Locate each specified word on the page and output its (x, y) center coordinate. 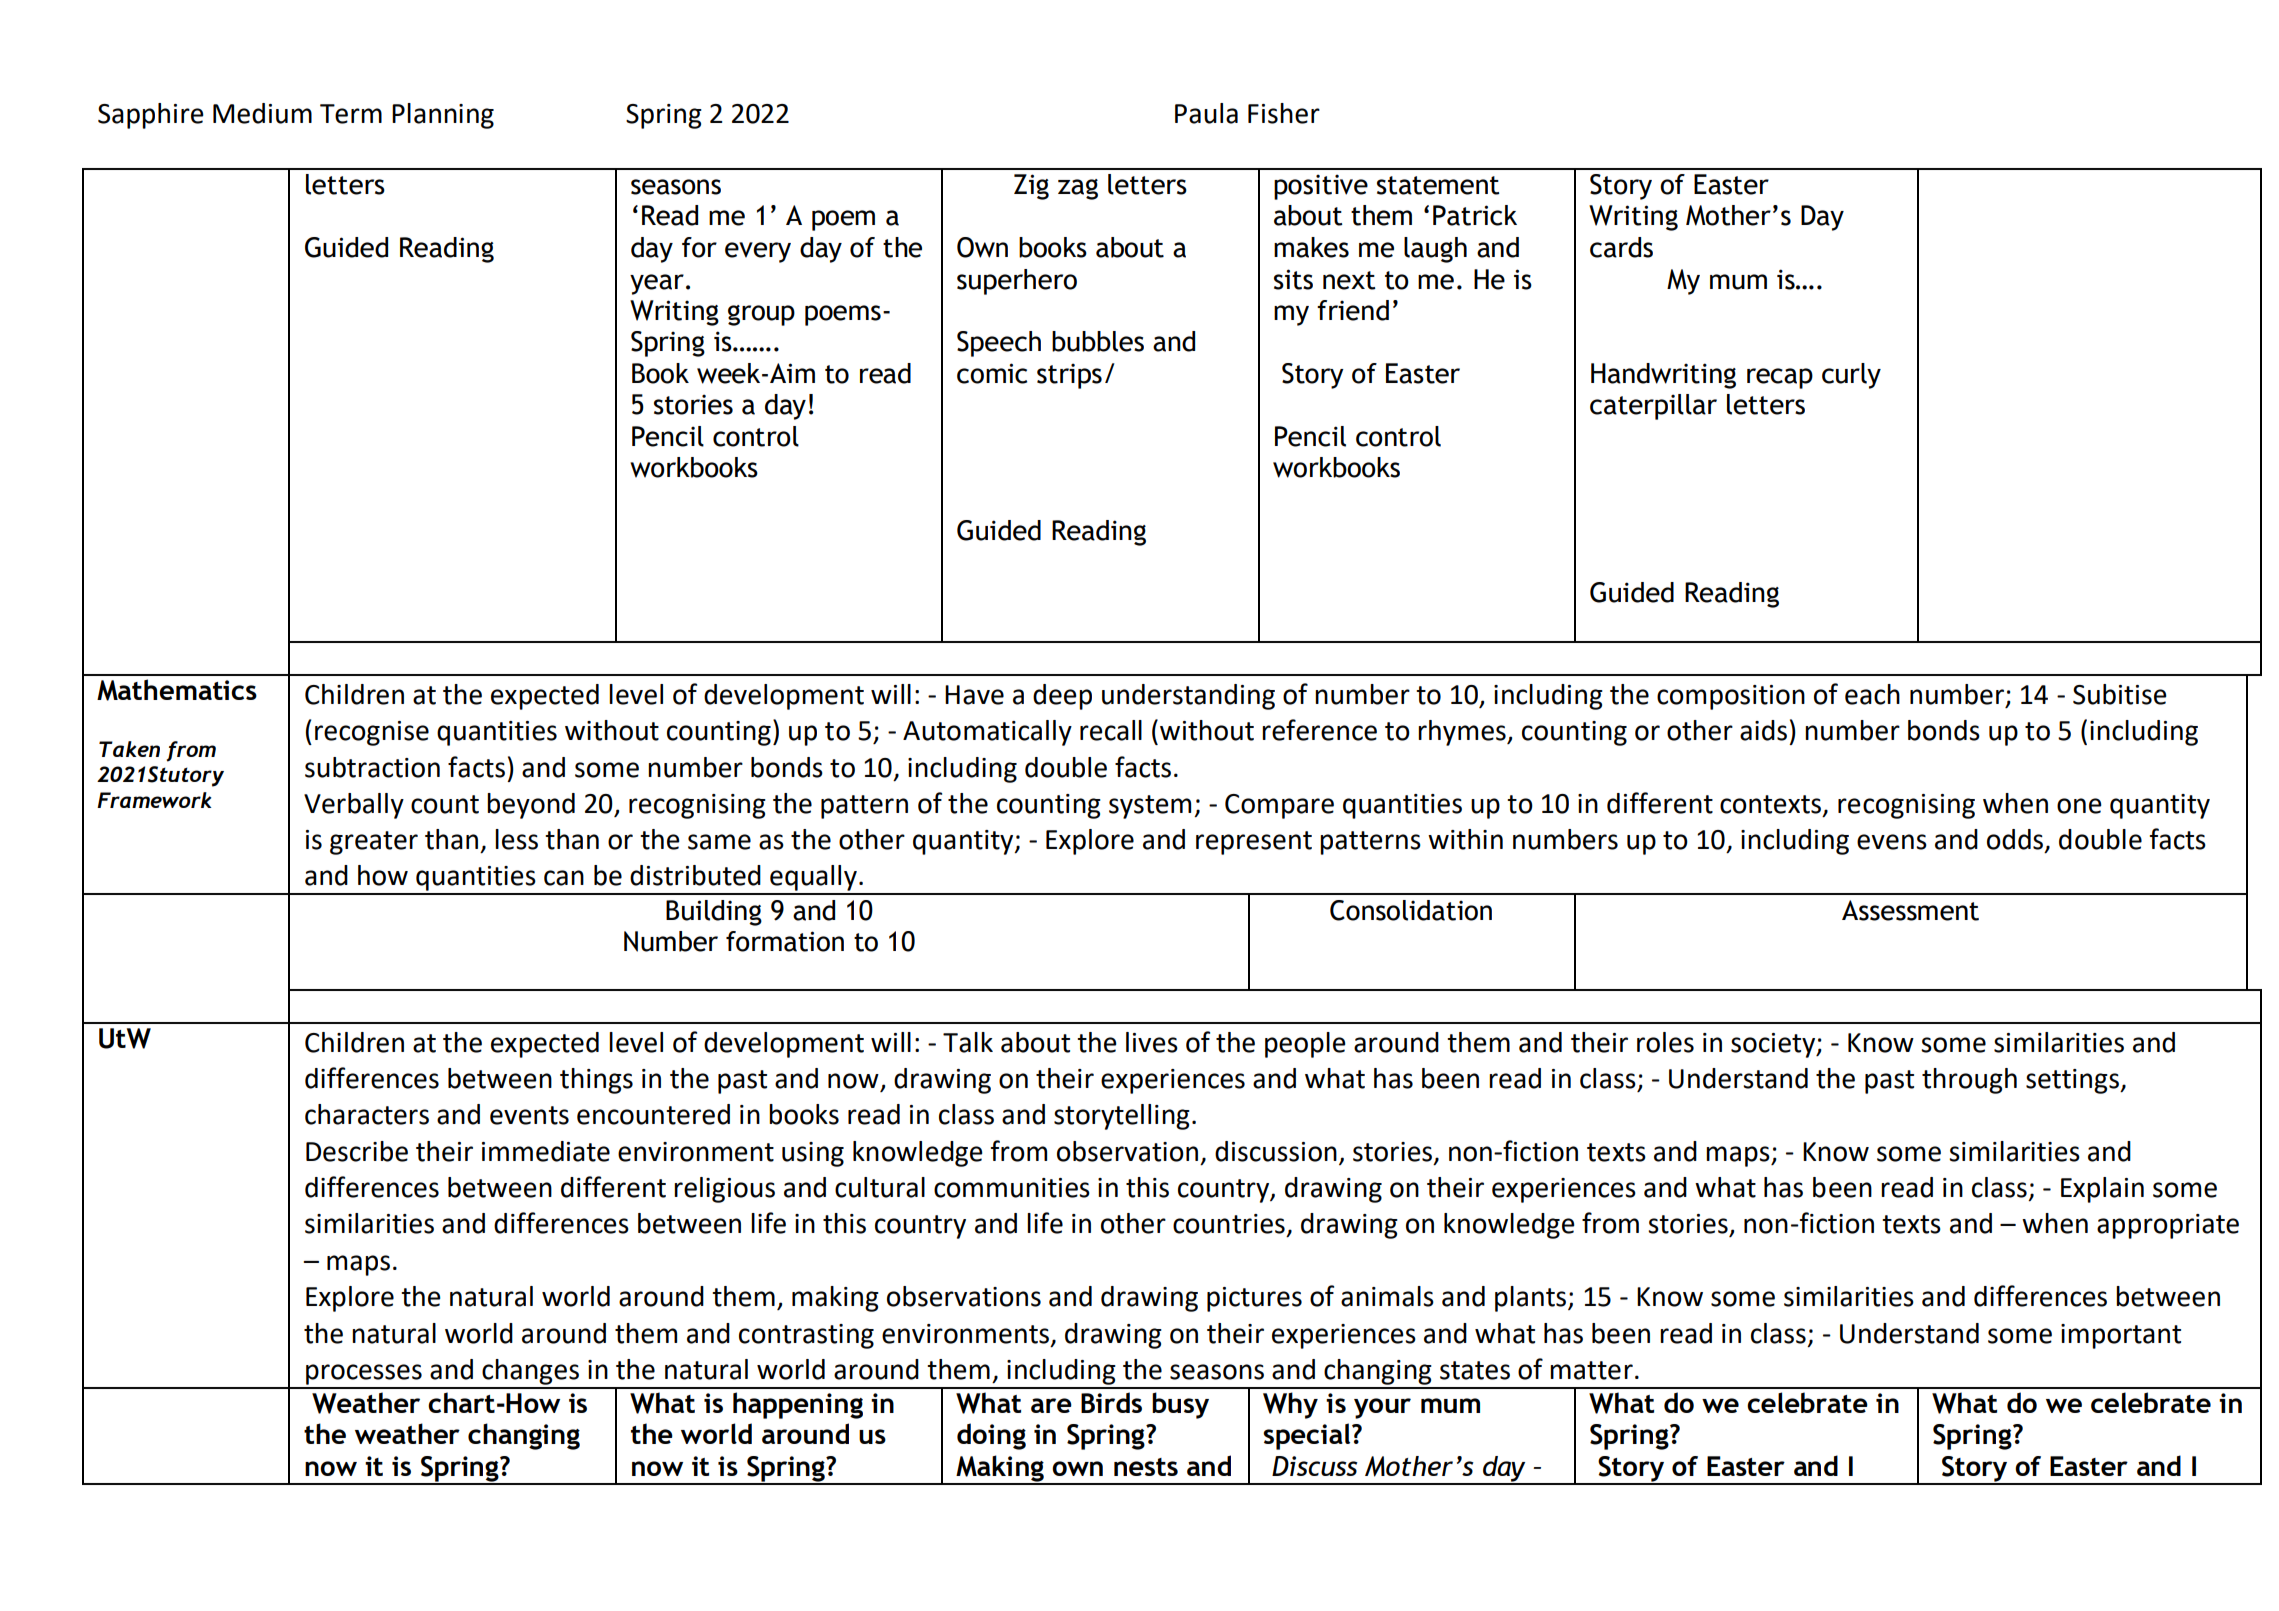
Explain (2102, 1190)
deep (1062, 697)
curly (1851, 376)
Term (351, 114)
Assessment (1910, 910)
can (564, 878)
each (1872, 694)
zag (1078, 189)
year (657, 284)
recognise (372, 733)
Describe (357, 1151)
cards (1621, 247)
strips (1069, 376)
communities (1012, 1188)
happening (798, 1405)
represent (1254, 843)
